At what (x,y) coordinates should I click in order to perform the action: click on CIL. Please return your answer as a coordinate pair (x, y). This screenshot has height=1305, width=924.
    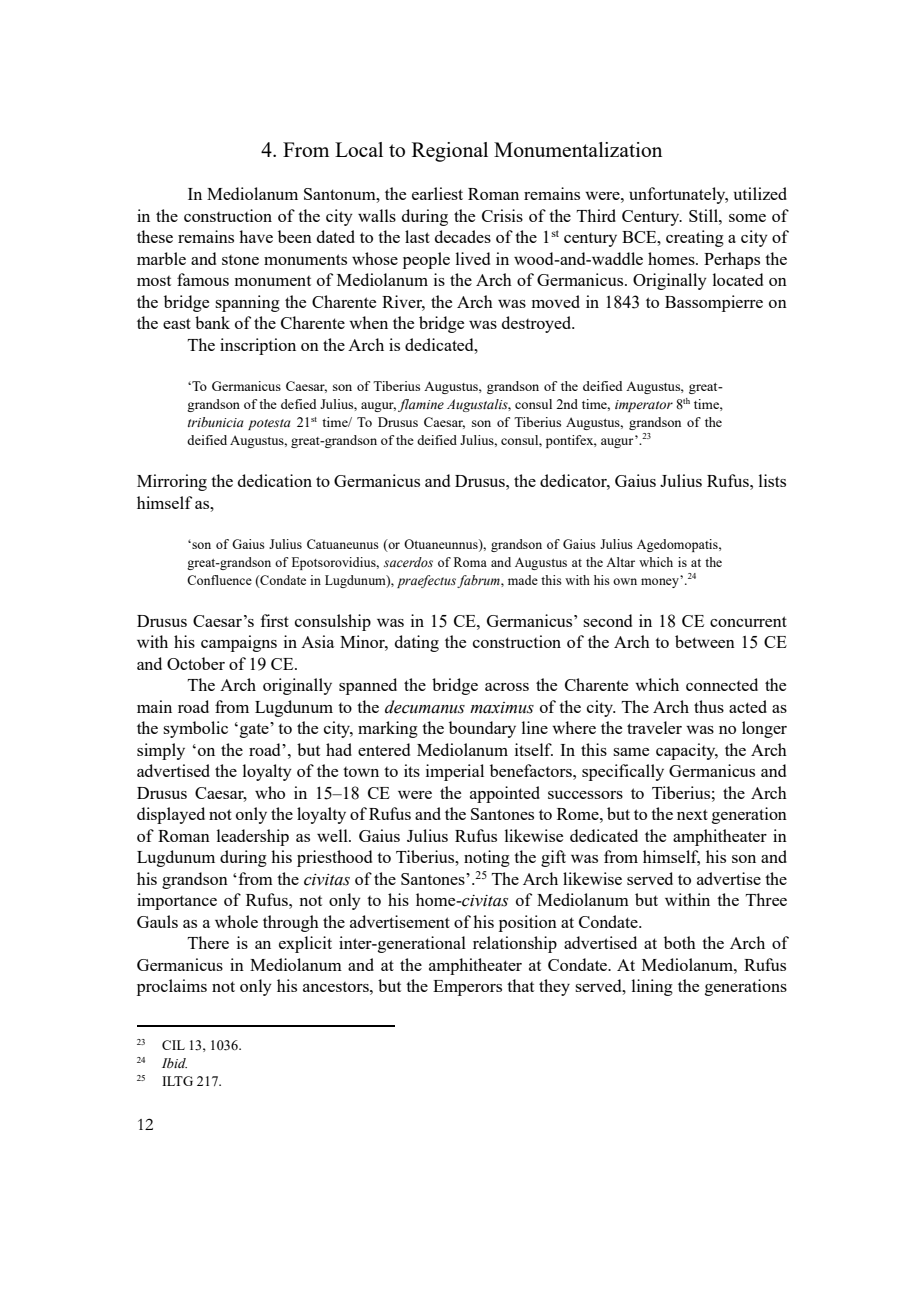
    Looking at the image, I should click on (173, 1045).
